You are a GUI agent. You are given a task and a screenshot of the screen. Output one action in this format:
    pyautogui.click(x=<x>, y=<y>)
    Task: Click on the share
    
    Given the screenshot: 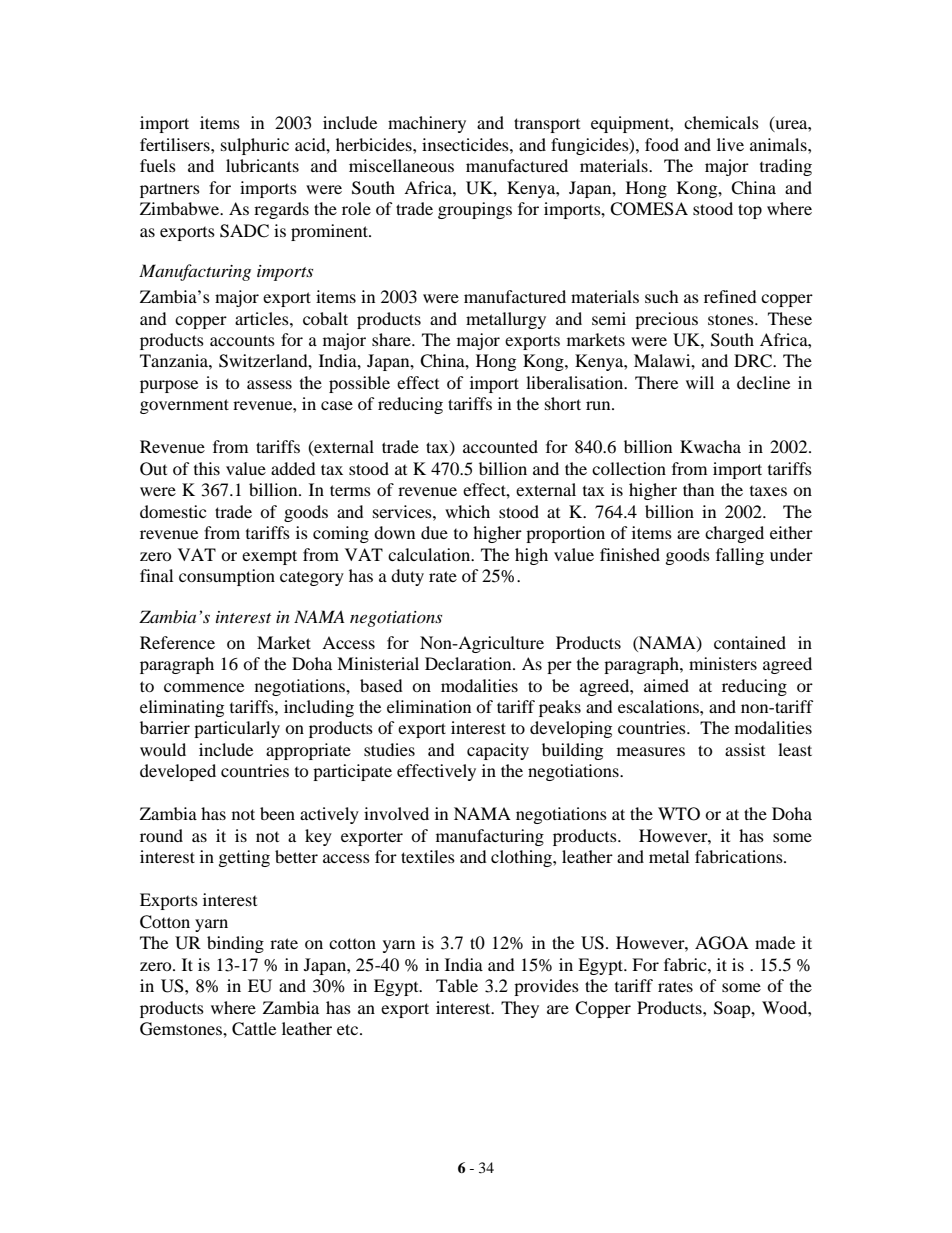 What is the action you would take?
    pyautogui.click(x=392, y=339)
